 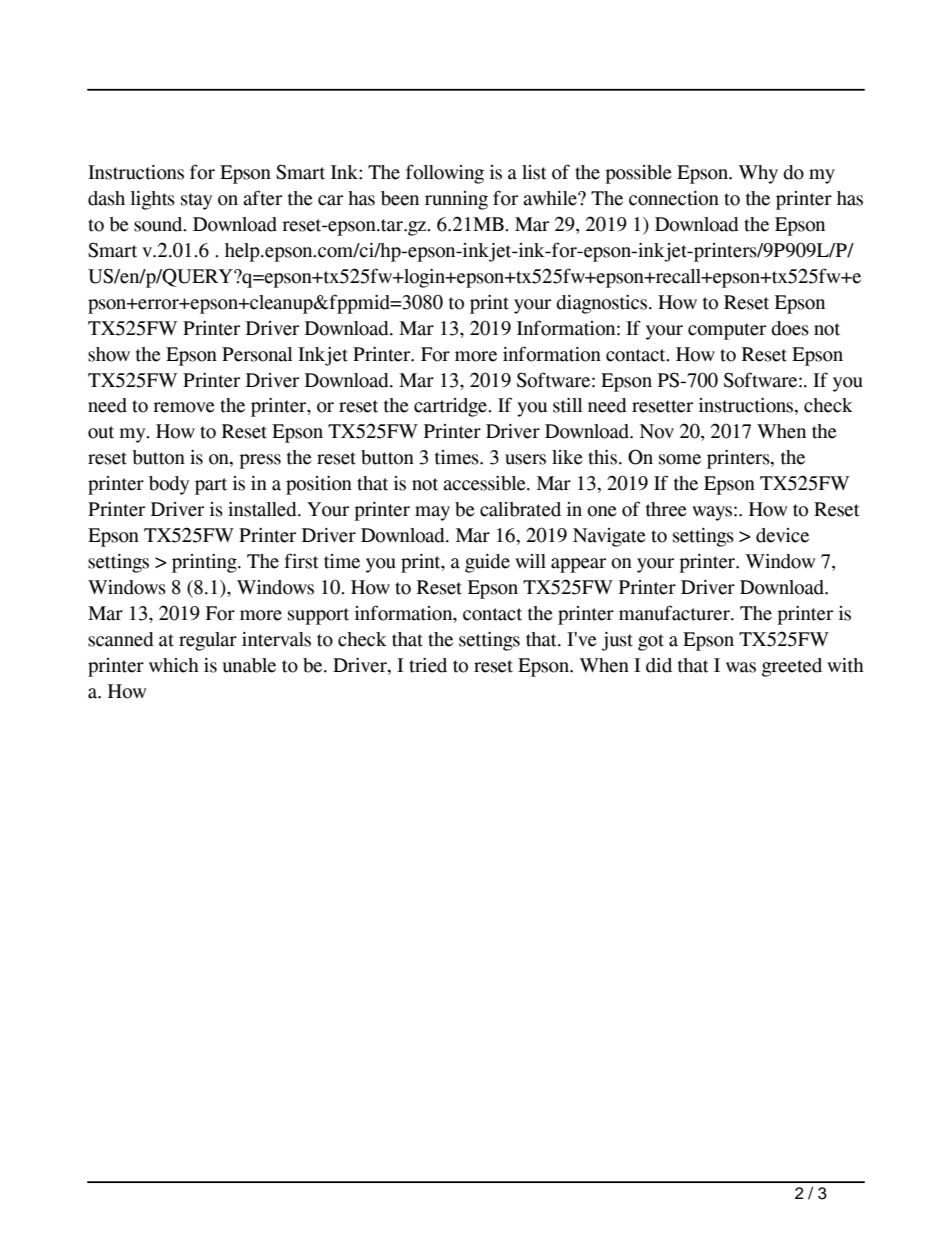 I want to click on regular, so click(x=208, y=641).
